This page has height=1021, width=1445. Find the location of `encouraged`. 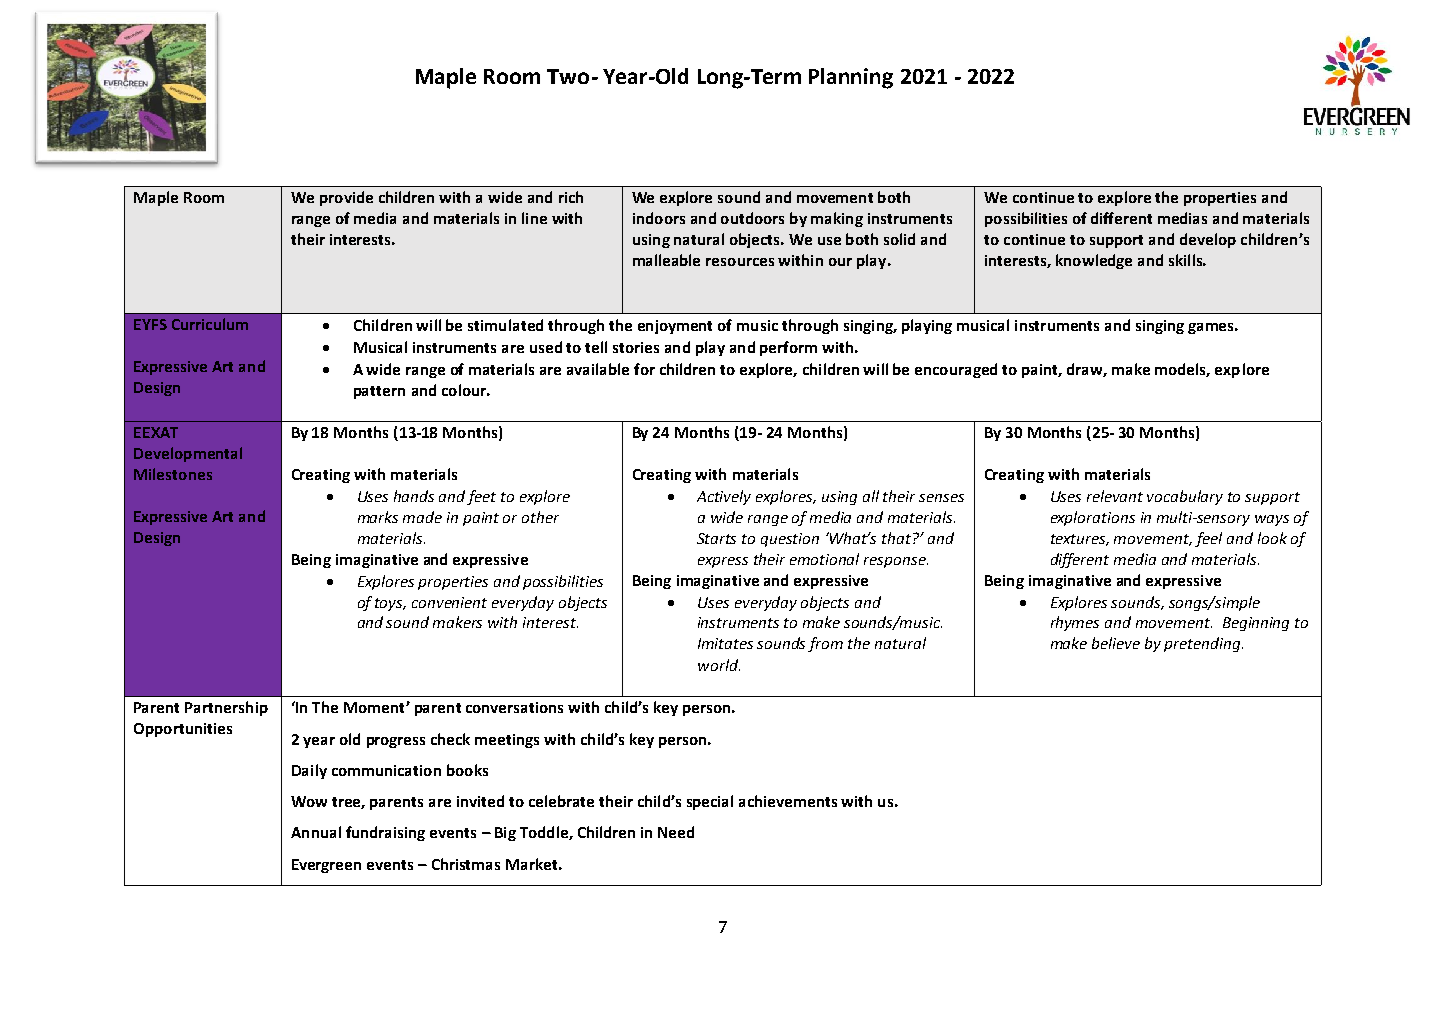

encouraged is located at coordinates (956, 370).
